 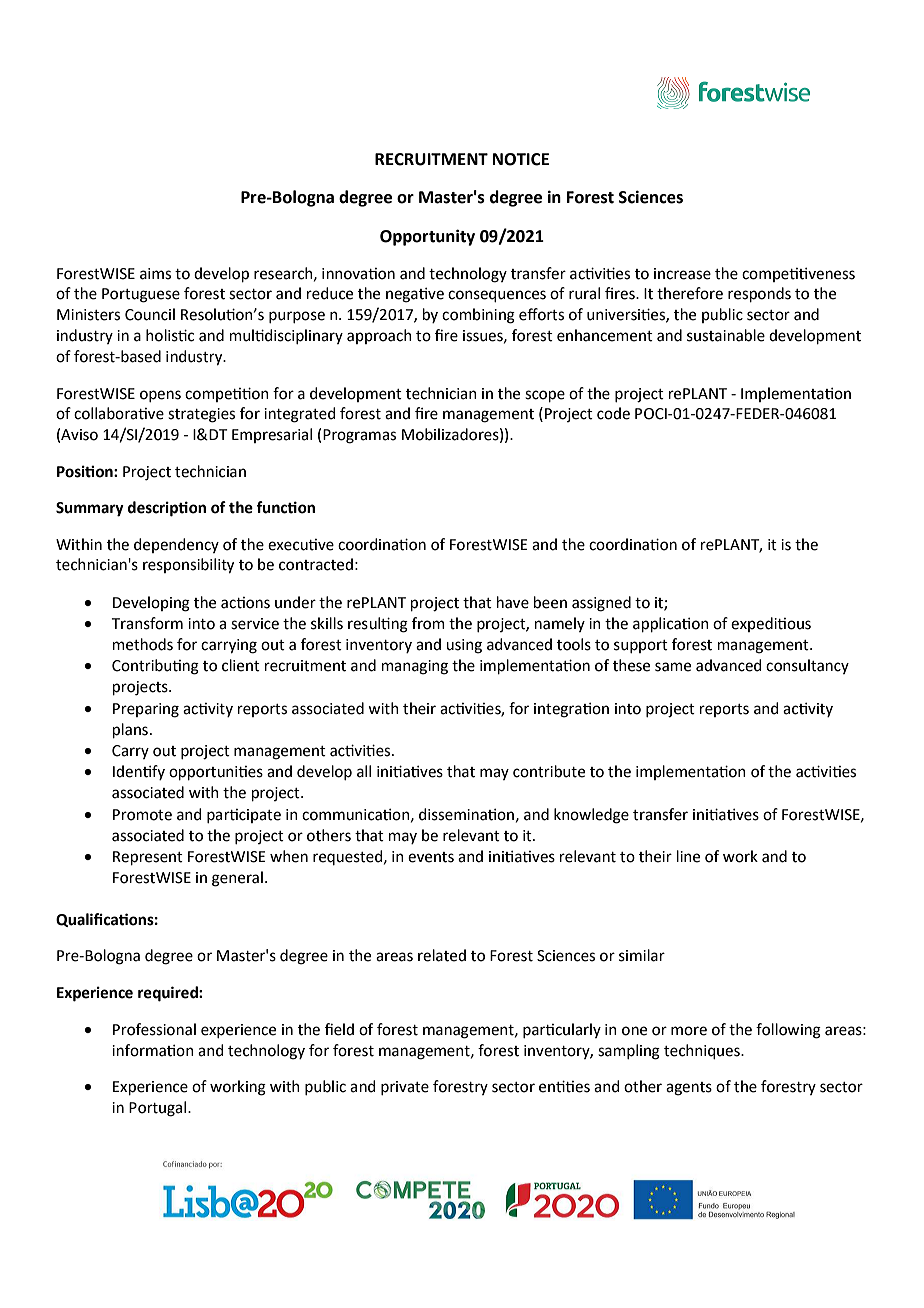 I want to click on opens, so click(x=160, y=396).
